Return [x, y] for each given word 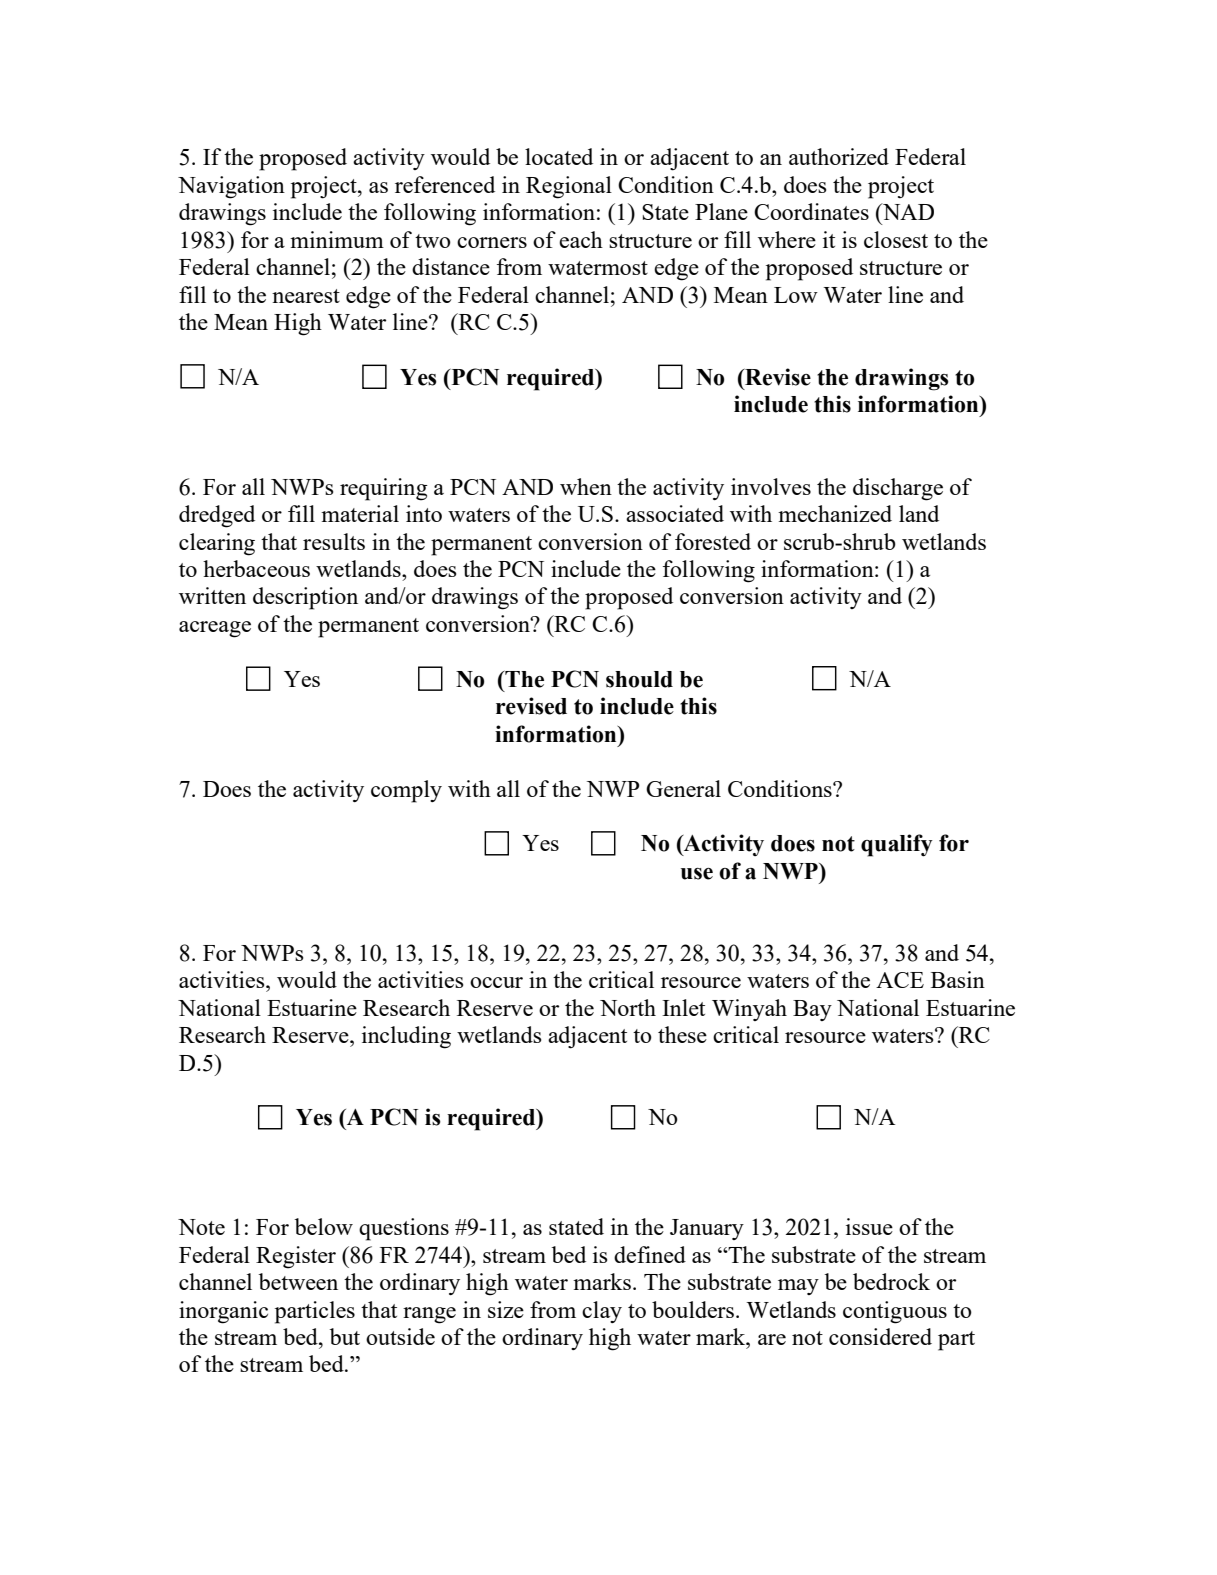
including [406, 1037]
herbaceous [256, 568]
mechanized [835, 513]
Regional [569, 187]
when [586, 486]
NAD [907, 211]
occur [496, 982]
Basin [958, 979]
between [298, 1281]
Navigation [231, 187]
